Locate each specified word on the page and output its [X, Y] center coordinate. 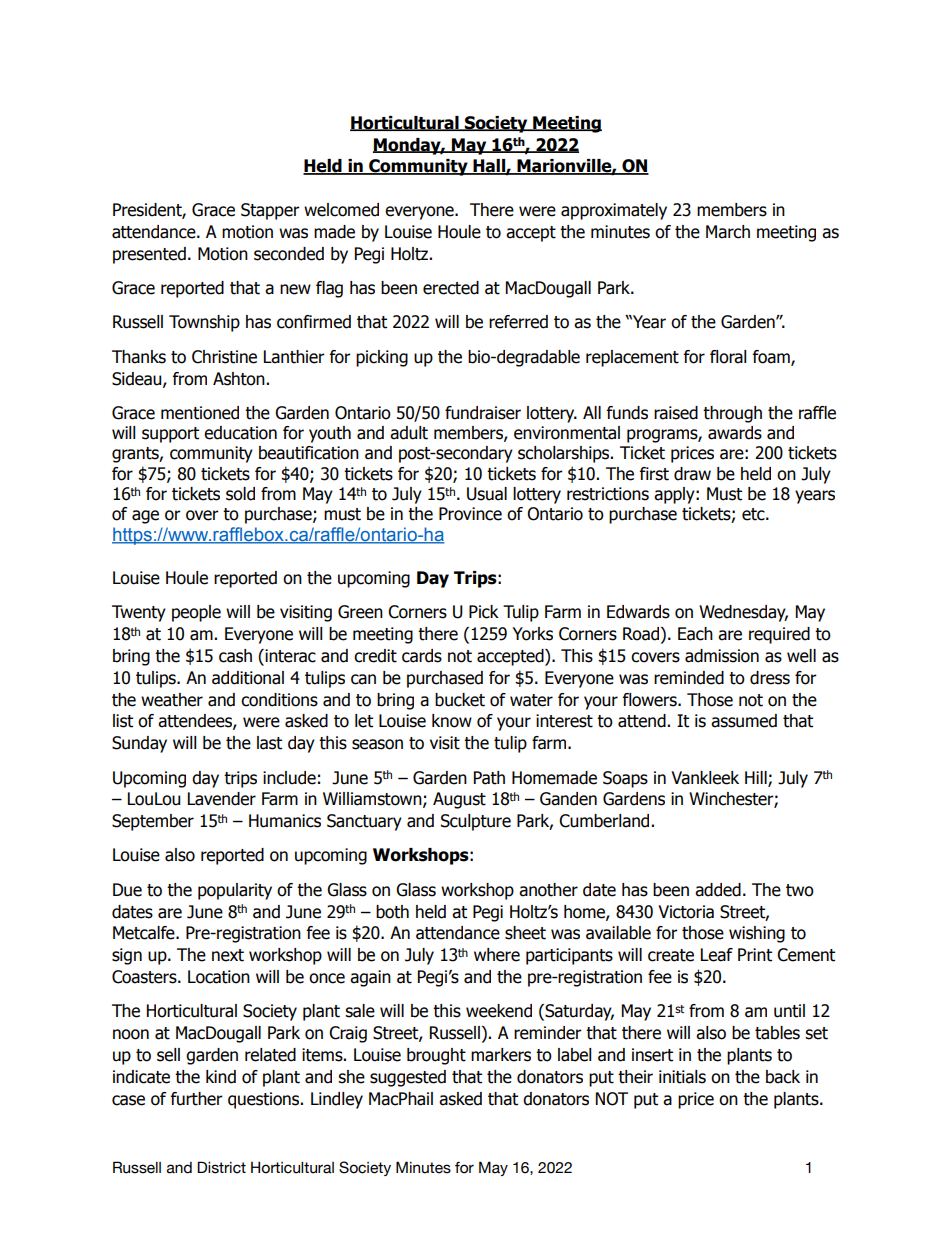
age [145, 517]
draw [692, 474]
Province [470, 514]
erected [451, 288]
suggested [408, 1078]
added [718, 890]
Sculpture [476, 822]
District [221, 1167]
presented [149, 255]
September [153, 822]
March [728, 232]
